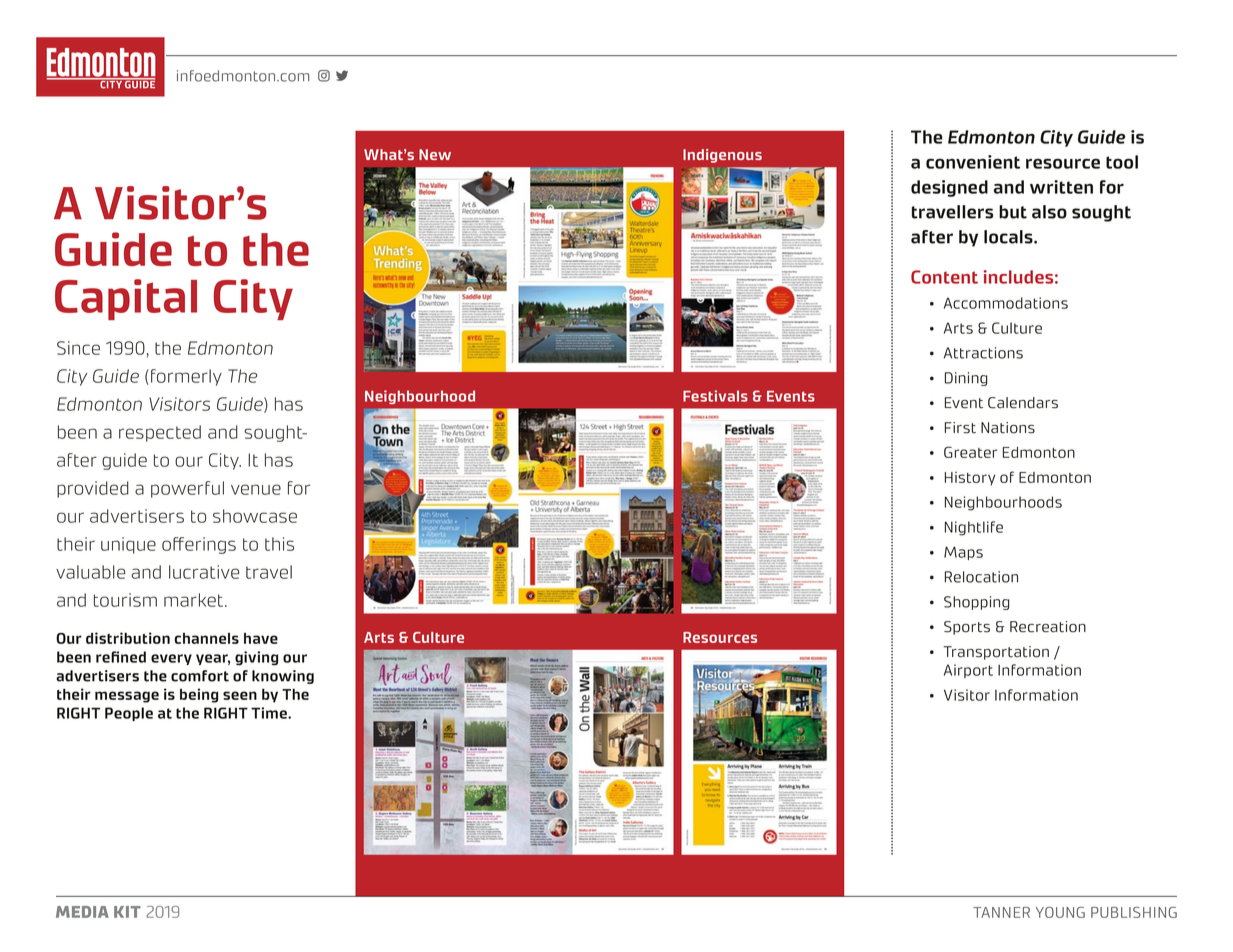 This screenshot has height=952, width=1233. I want to click on TANNER, so click(1001, 912).
